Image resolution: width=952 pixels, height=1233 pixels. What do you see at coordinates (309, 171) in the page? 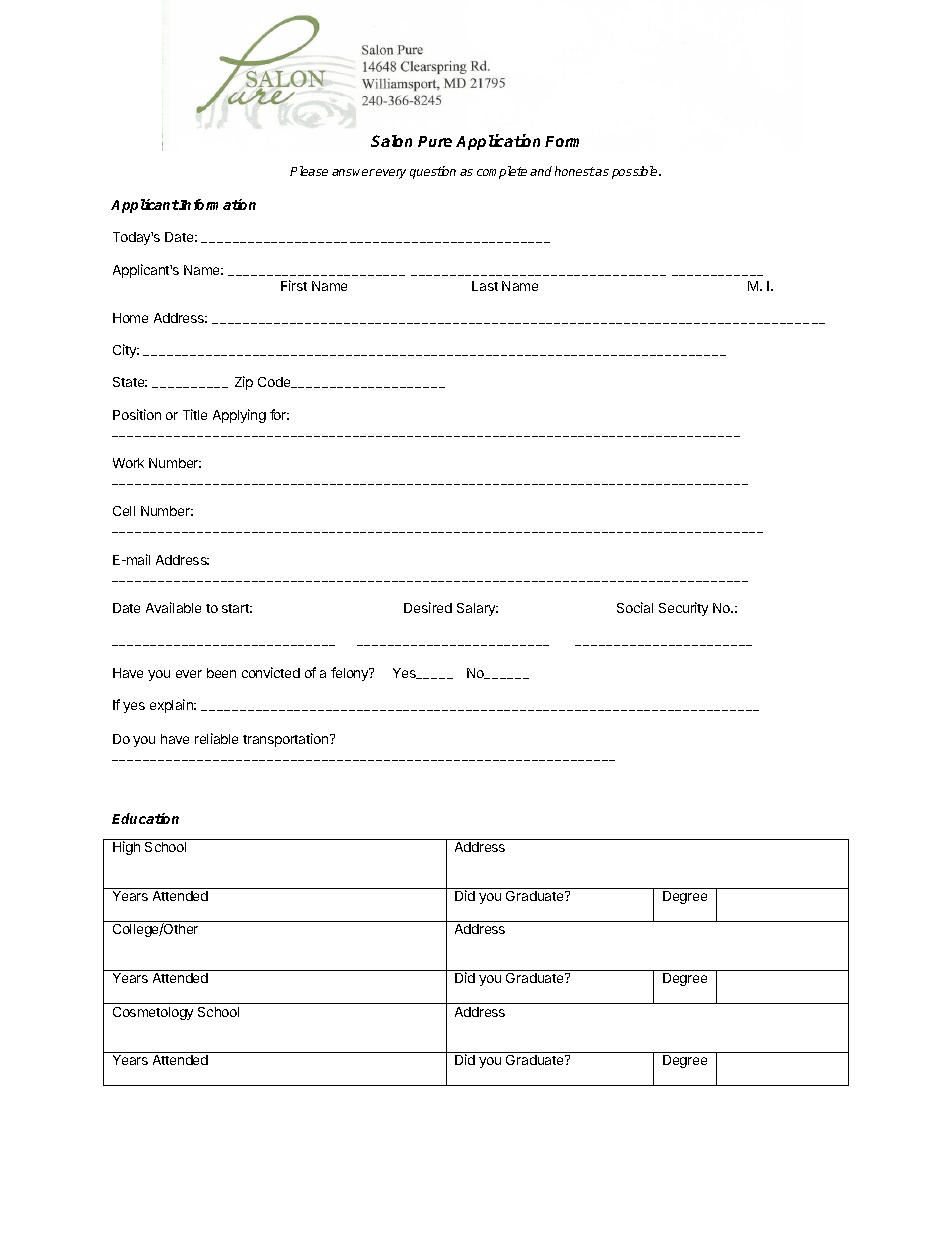
I see `Please` at bounding box center [309, 171].
